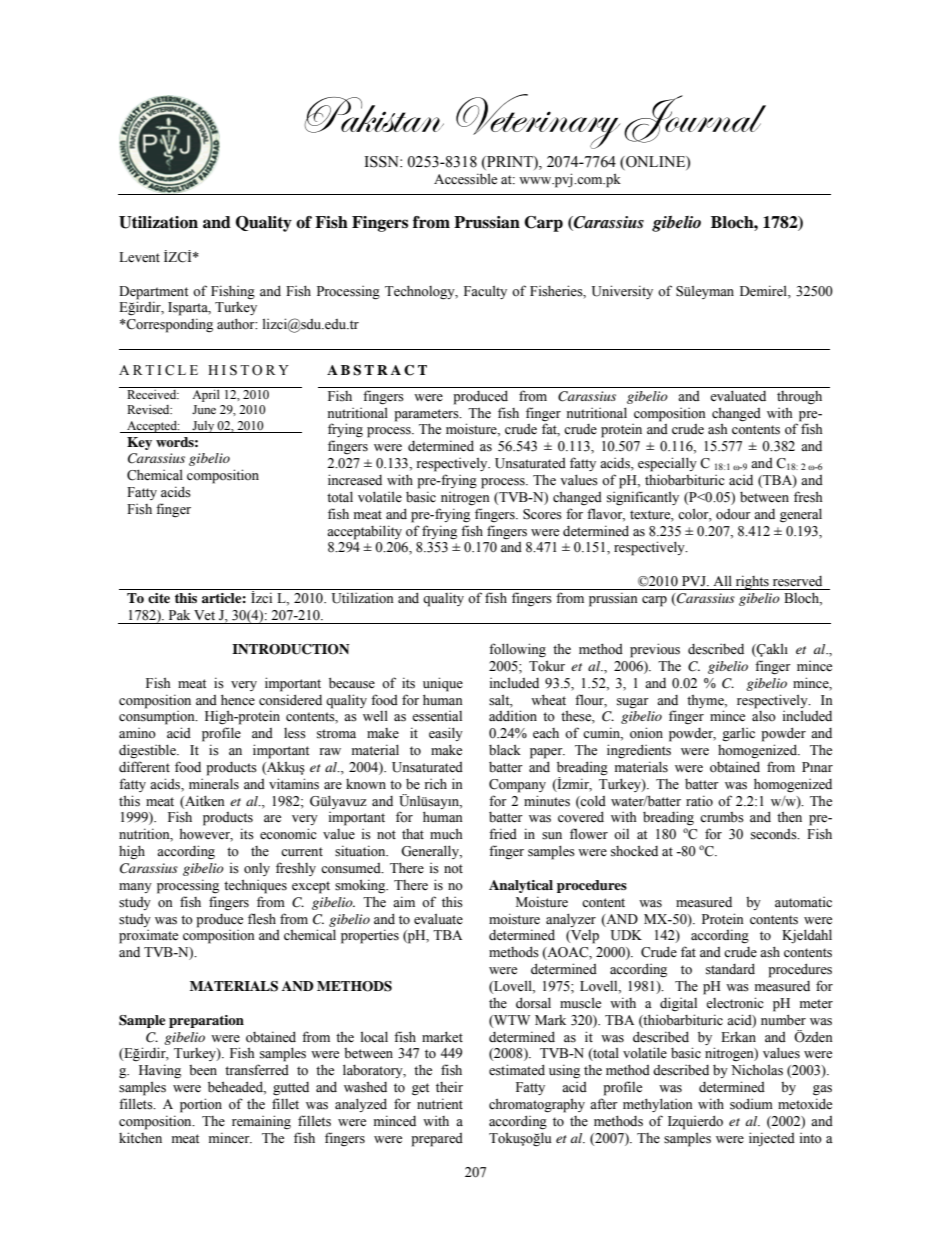 The image size is (952, 1233). What do you see at coordinates (377, 370) in the image?
I see `ABSTRACT` at bounding box center [377, 370].
